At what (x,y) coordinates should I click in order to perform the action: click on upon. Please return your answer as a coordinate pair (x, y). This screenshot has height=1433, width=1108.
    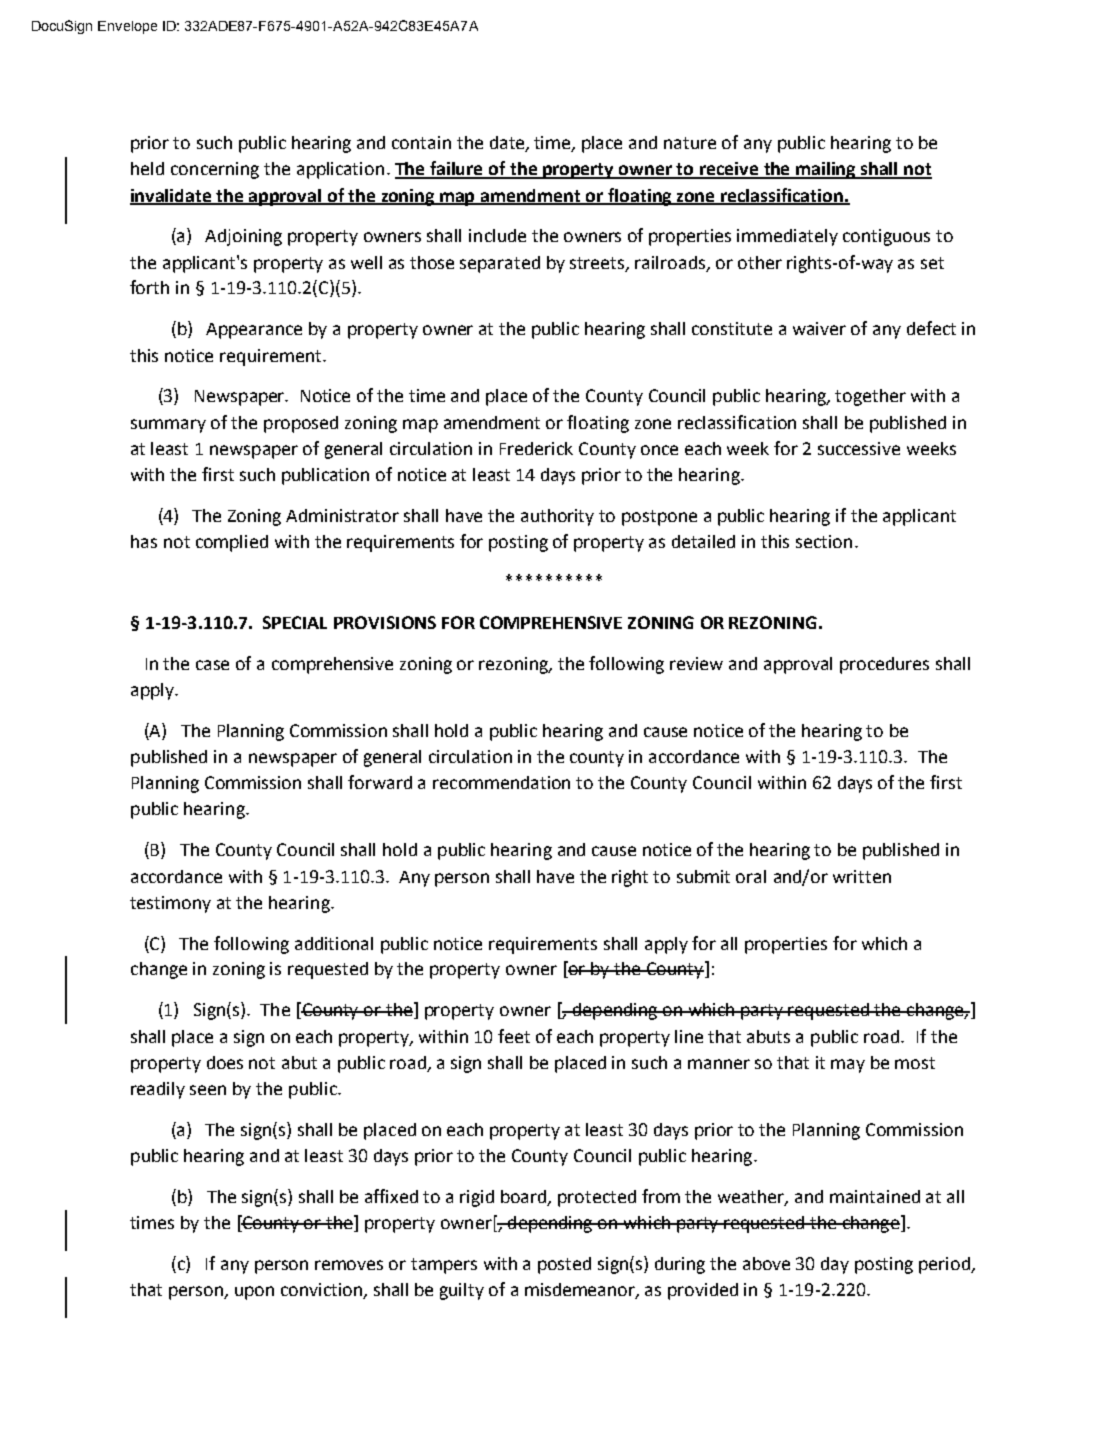
    Looking at the image, I should click on (254, 1293).
